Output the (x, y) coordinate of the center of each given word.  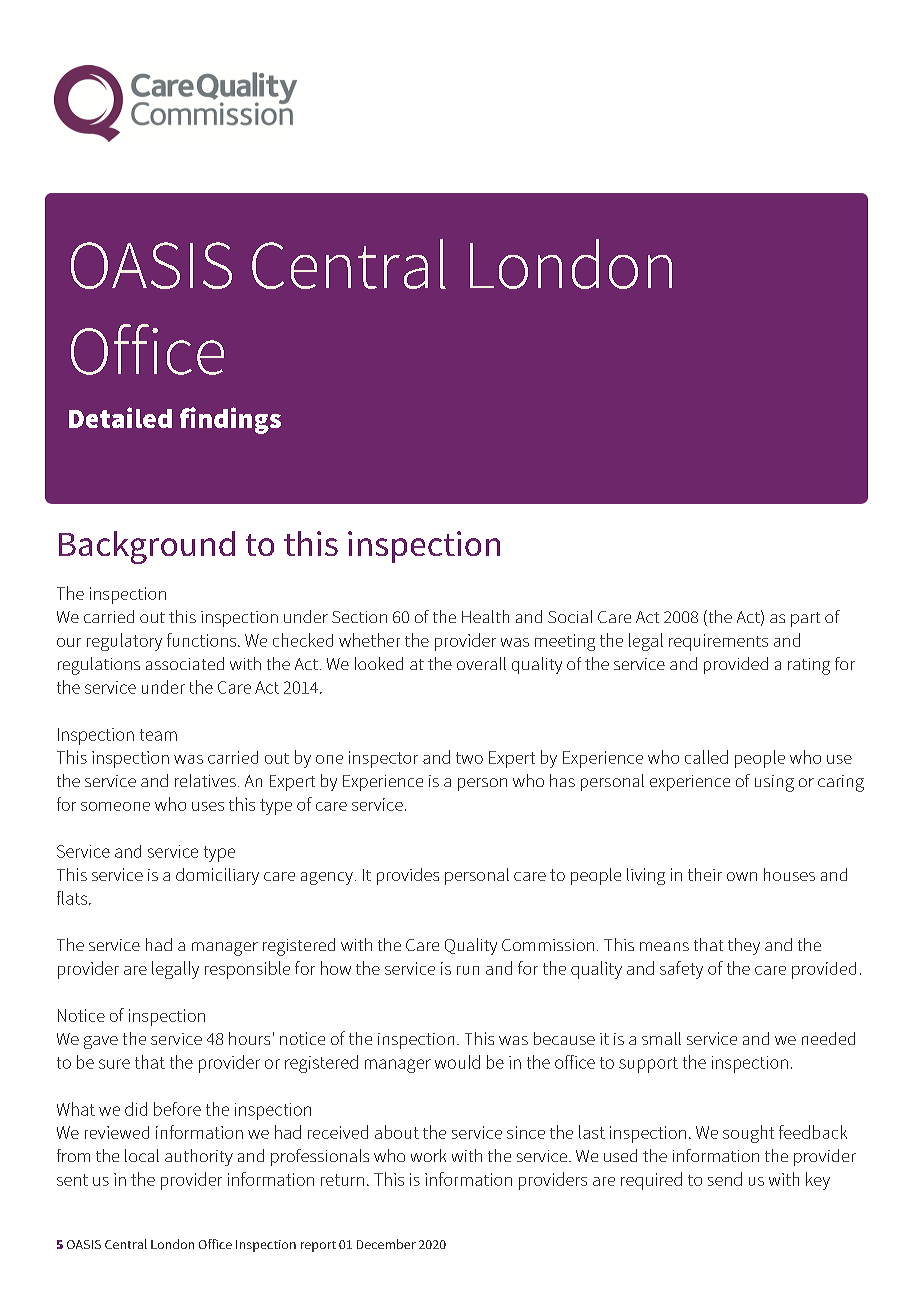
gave (101, 1042)
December (386, 1244)
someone (115, 806)
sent (72, 1180)
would (457, 1062)
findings (230, 420)
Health (485, 616)
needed (828, 1038)
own (742, 876)
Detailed (120, 417)
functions (203, 640)
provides (408, 876)
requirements (718, 642)
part (805, 619)
